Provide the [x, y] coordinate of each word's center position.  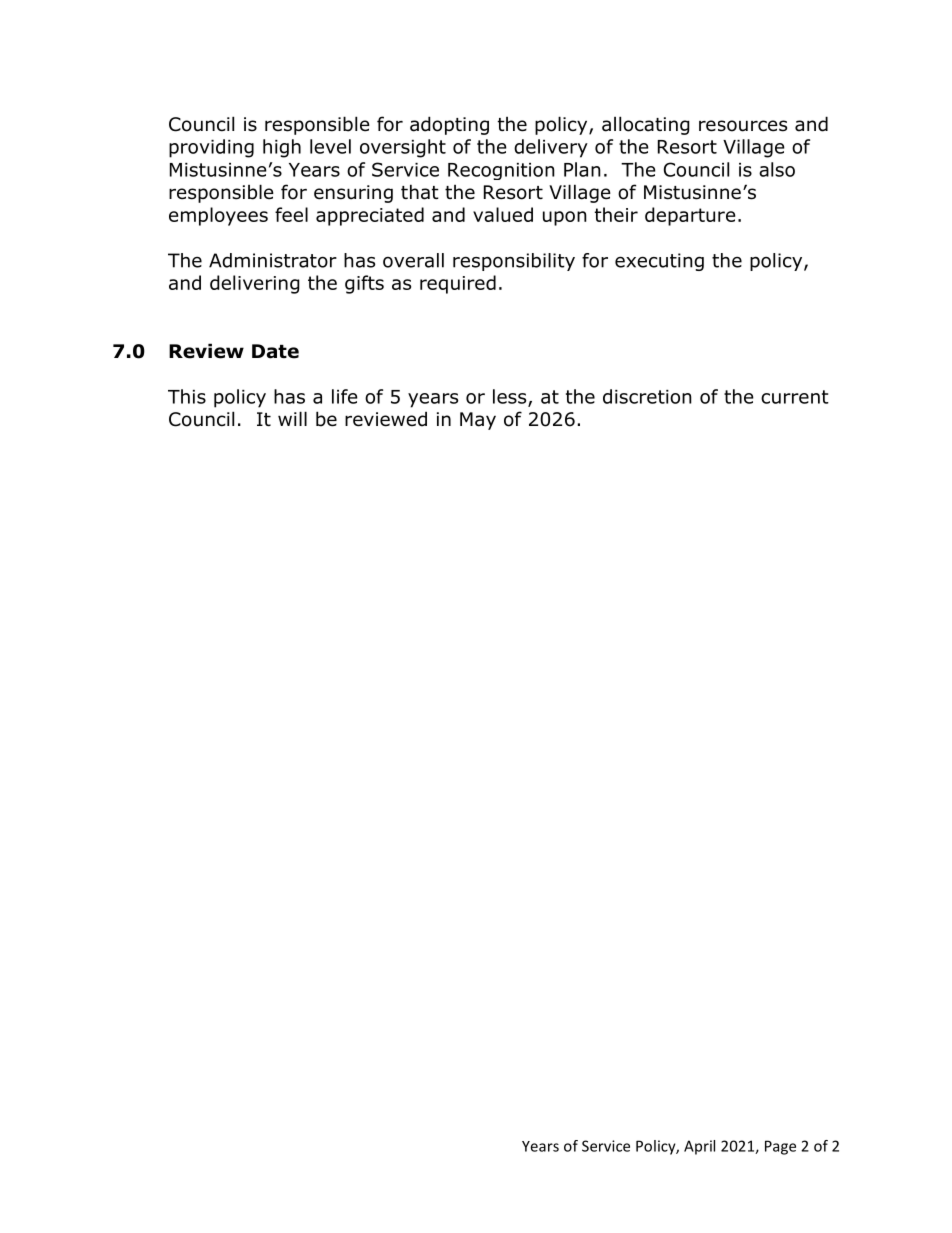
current [795, 397]
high [282, 148]
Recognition [501, 171]
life [345, 396]
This [187, 396]
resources [743, 126]
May [478, 421]
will [292, 418]
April [699, 1147]
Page [780, 1147]
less [511, 397]
